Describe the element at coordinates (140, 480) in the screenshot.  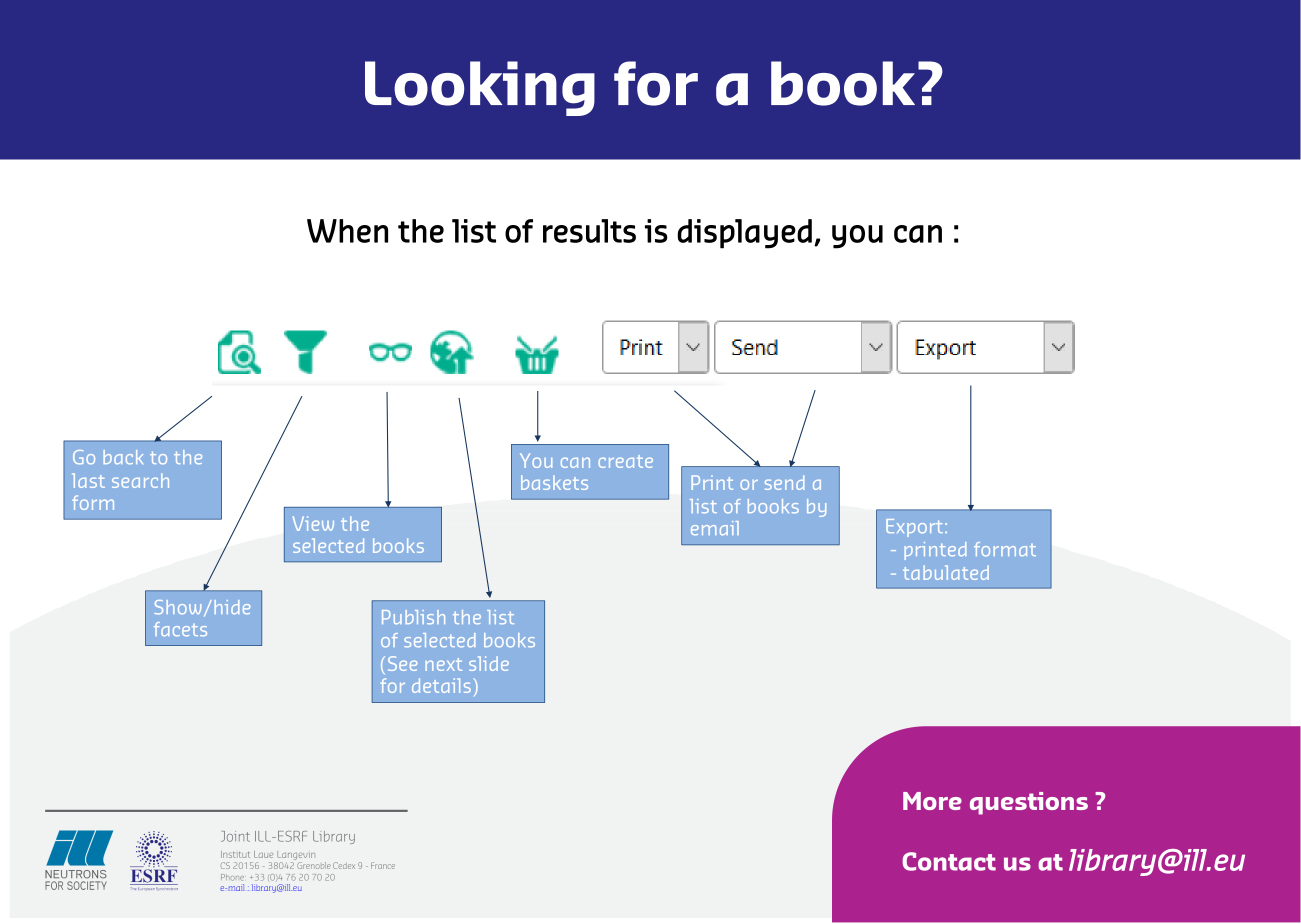
I see `search` at that location.
